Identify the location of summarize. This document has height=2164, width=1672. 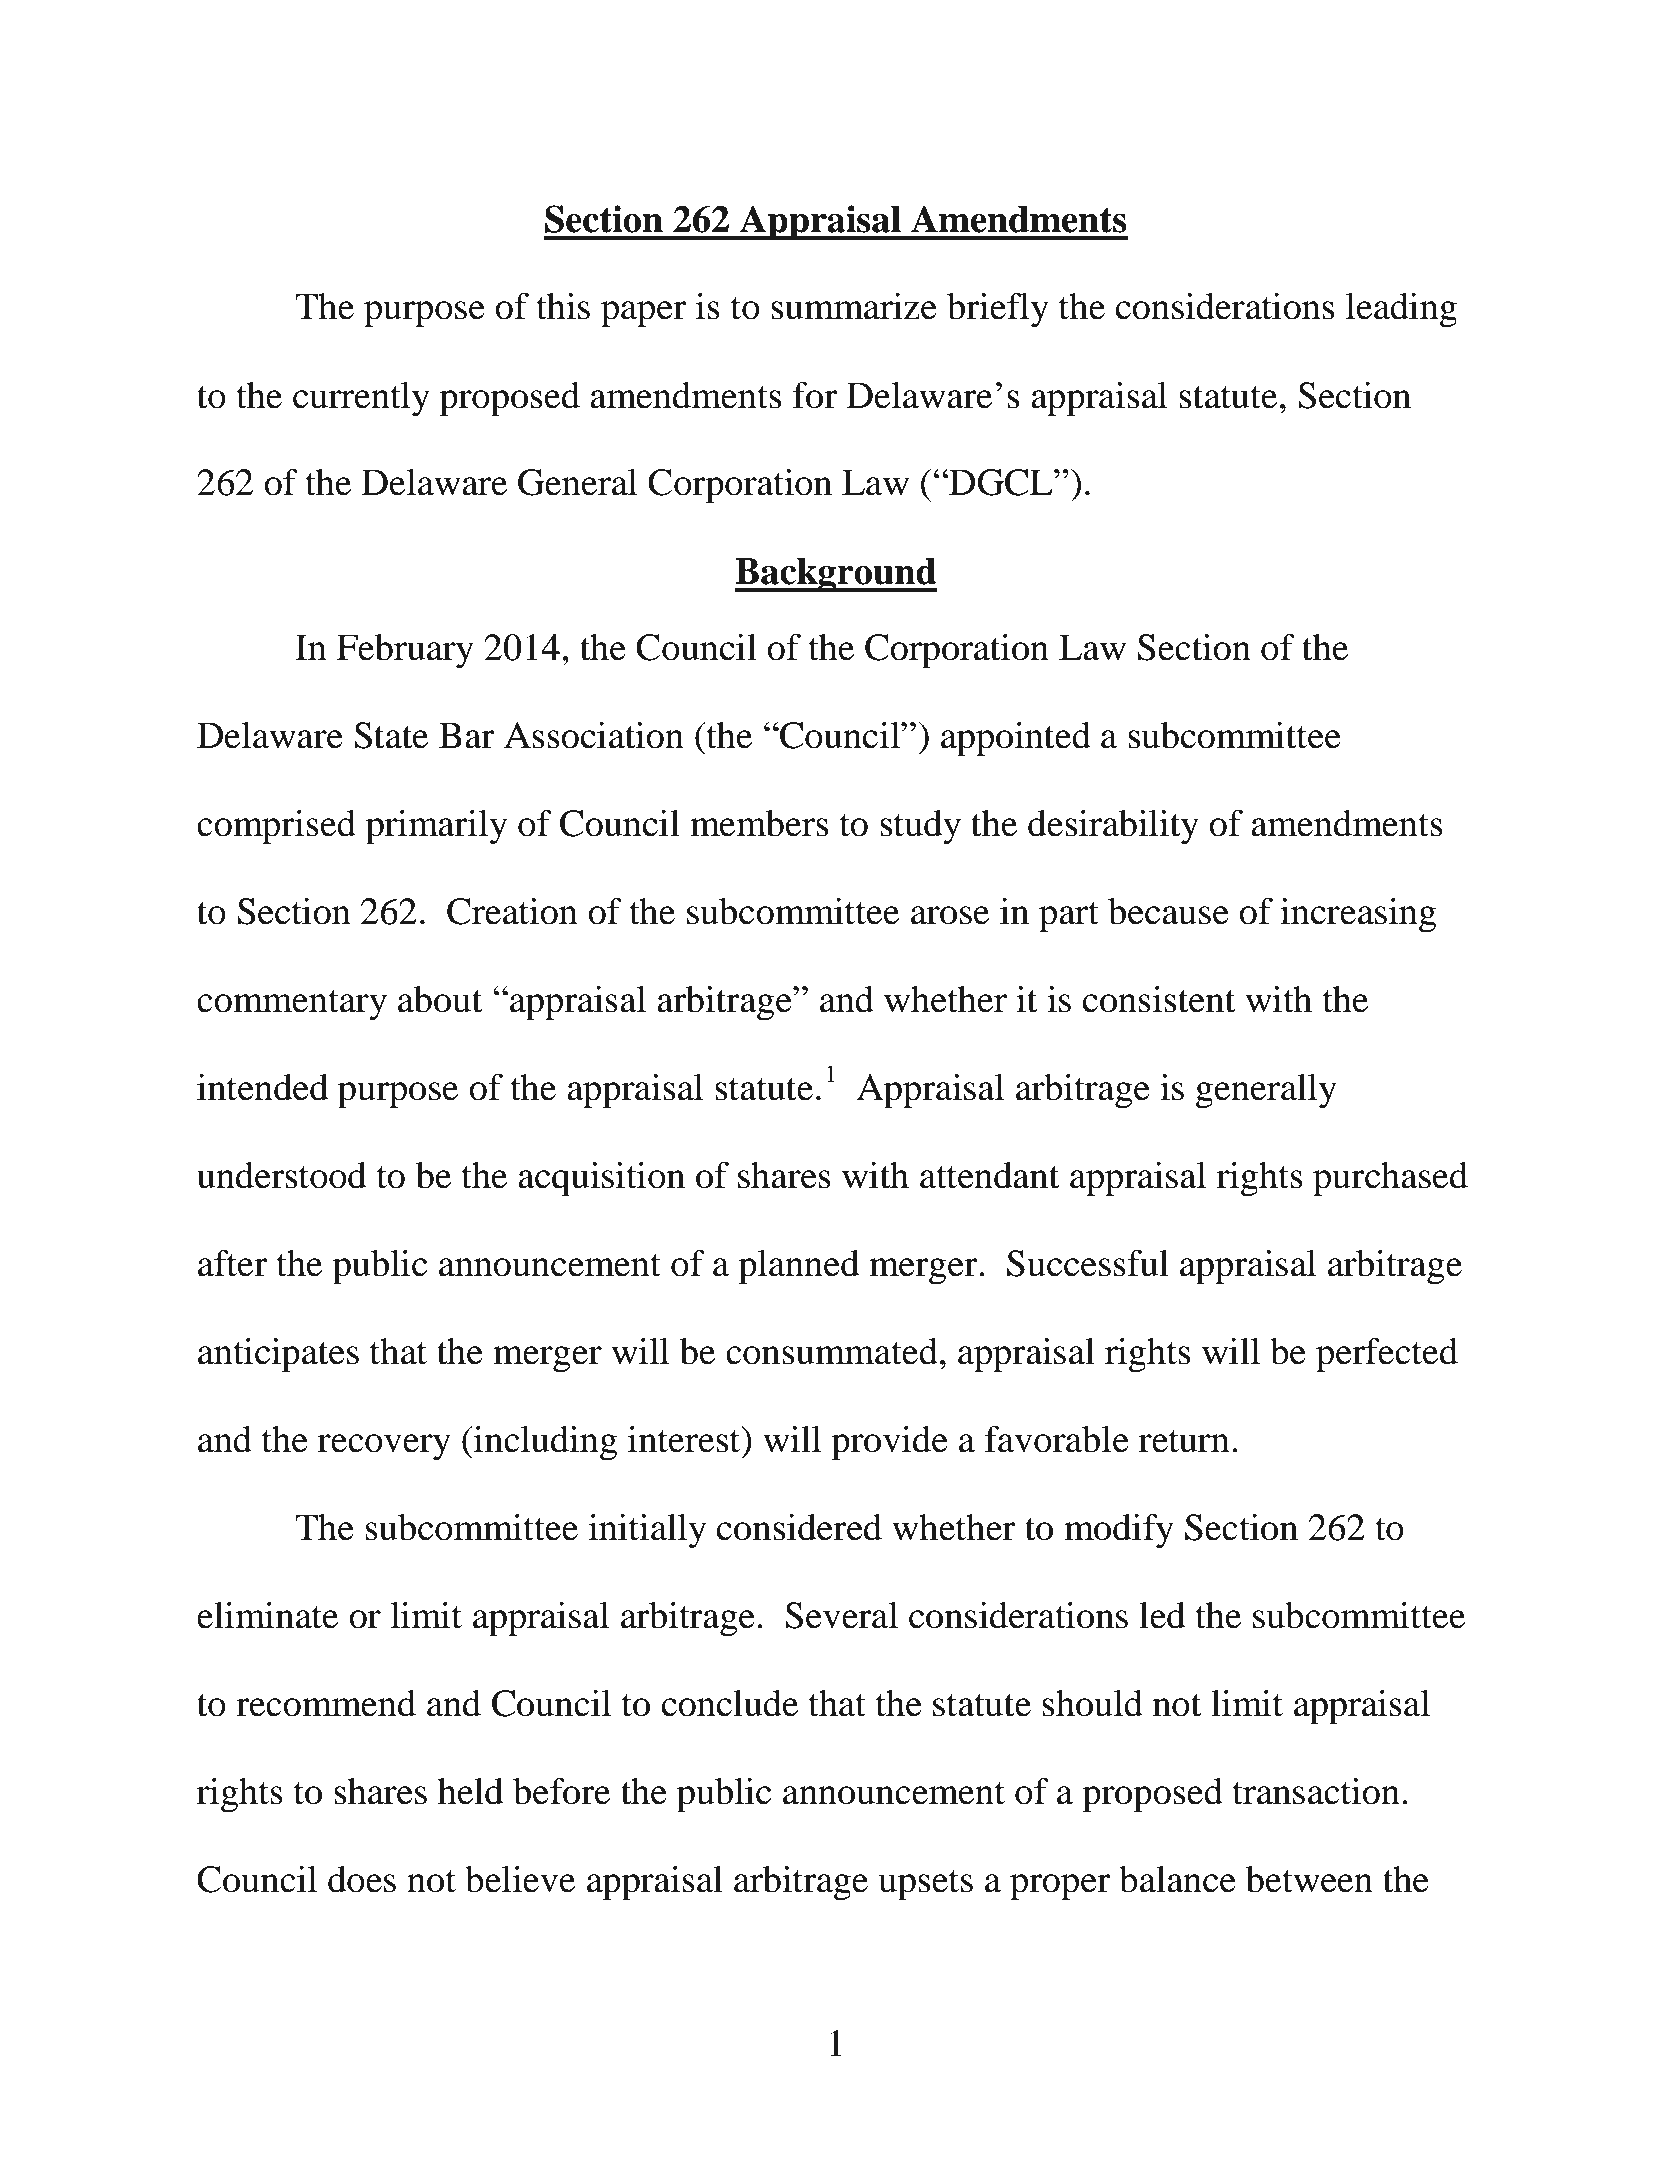
(854, 306).
